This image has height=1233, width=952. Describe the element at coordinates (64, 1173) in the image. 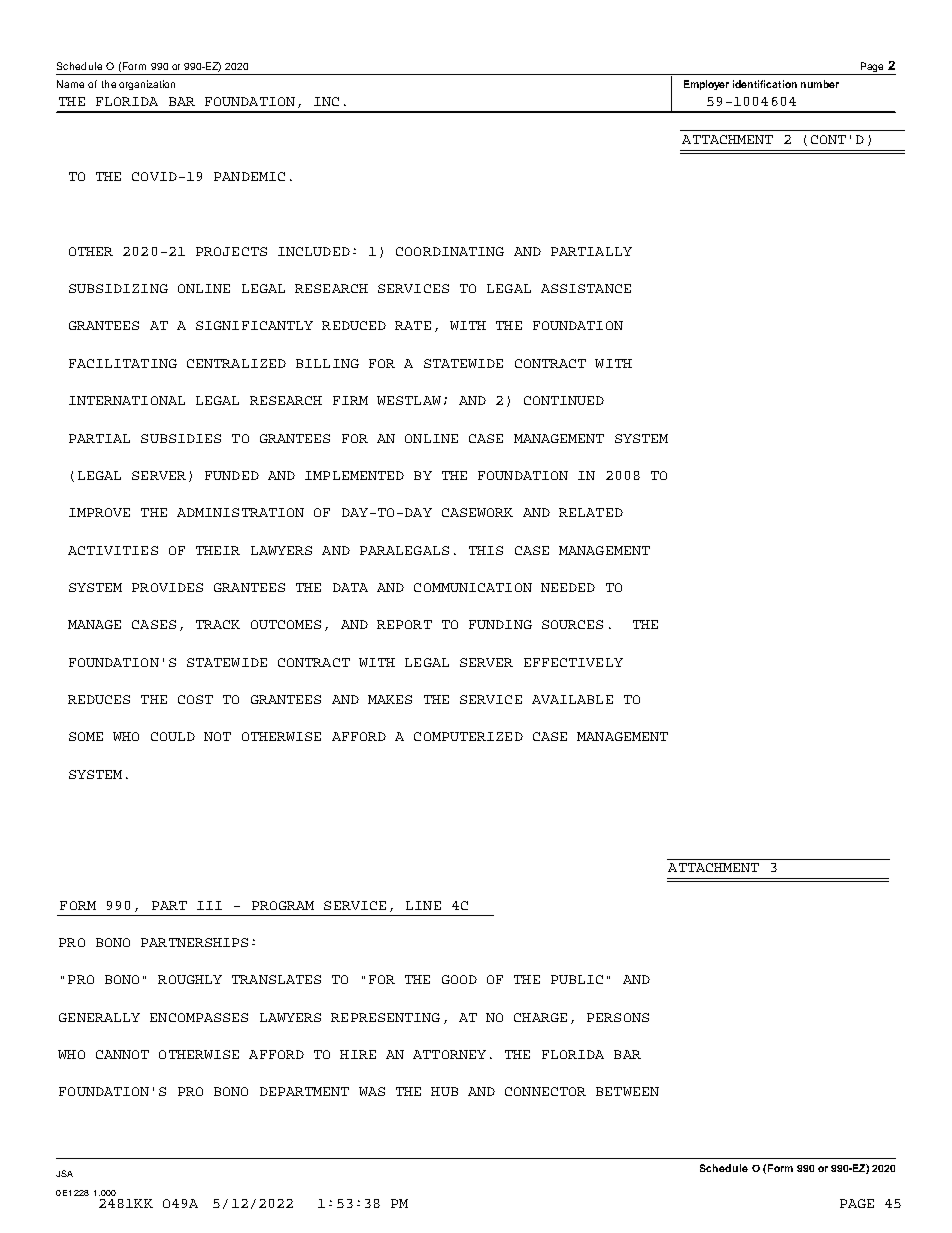

I see `JSA` at that location.
